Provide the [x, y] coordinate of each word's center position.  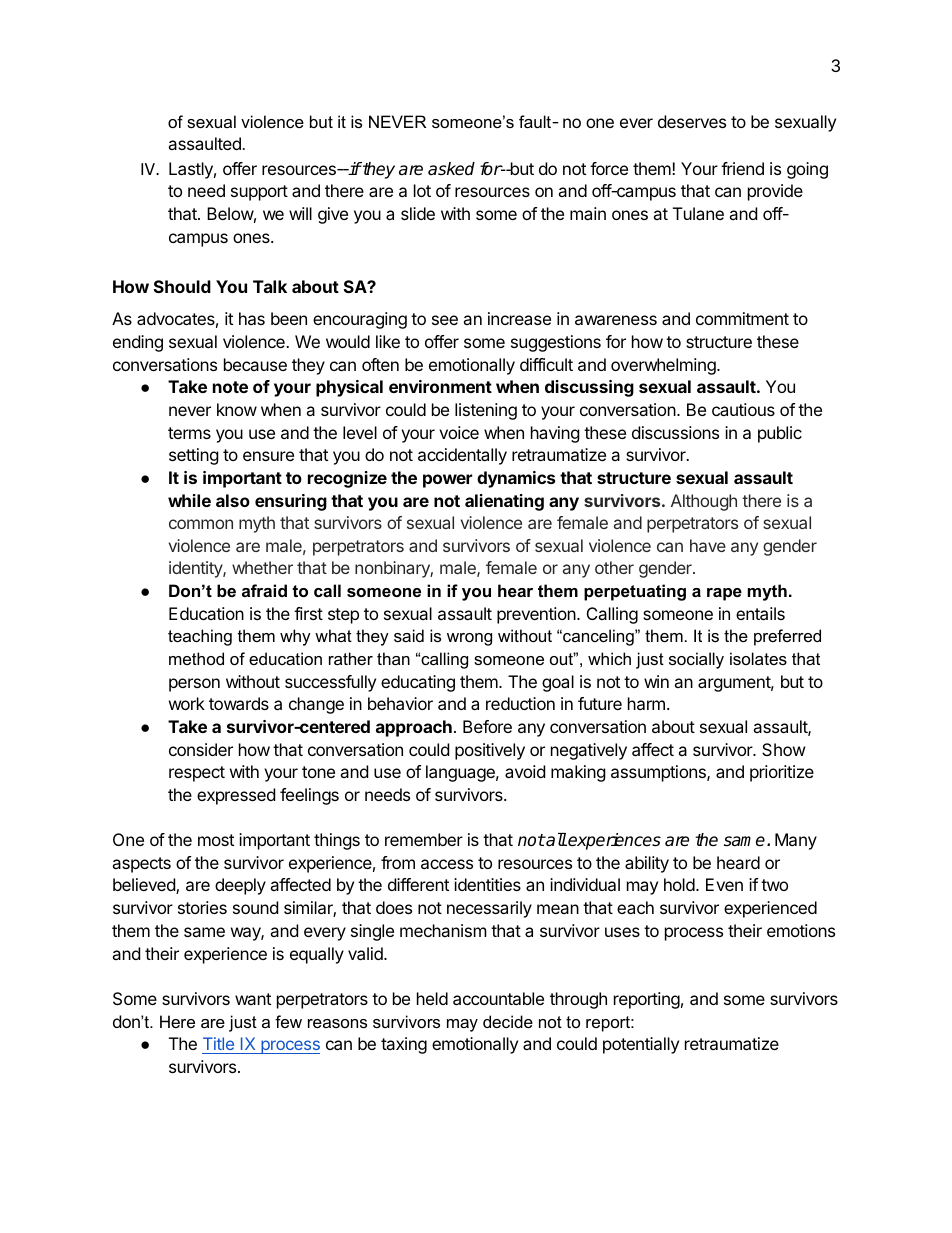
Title [218, 1043]
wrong [469, 639]
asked [451, 169]
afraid [264, 590]
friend [742, 168]
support [259, 193]
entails [760, 613]
